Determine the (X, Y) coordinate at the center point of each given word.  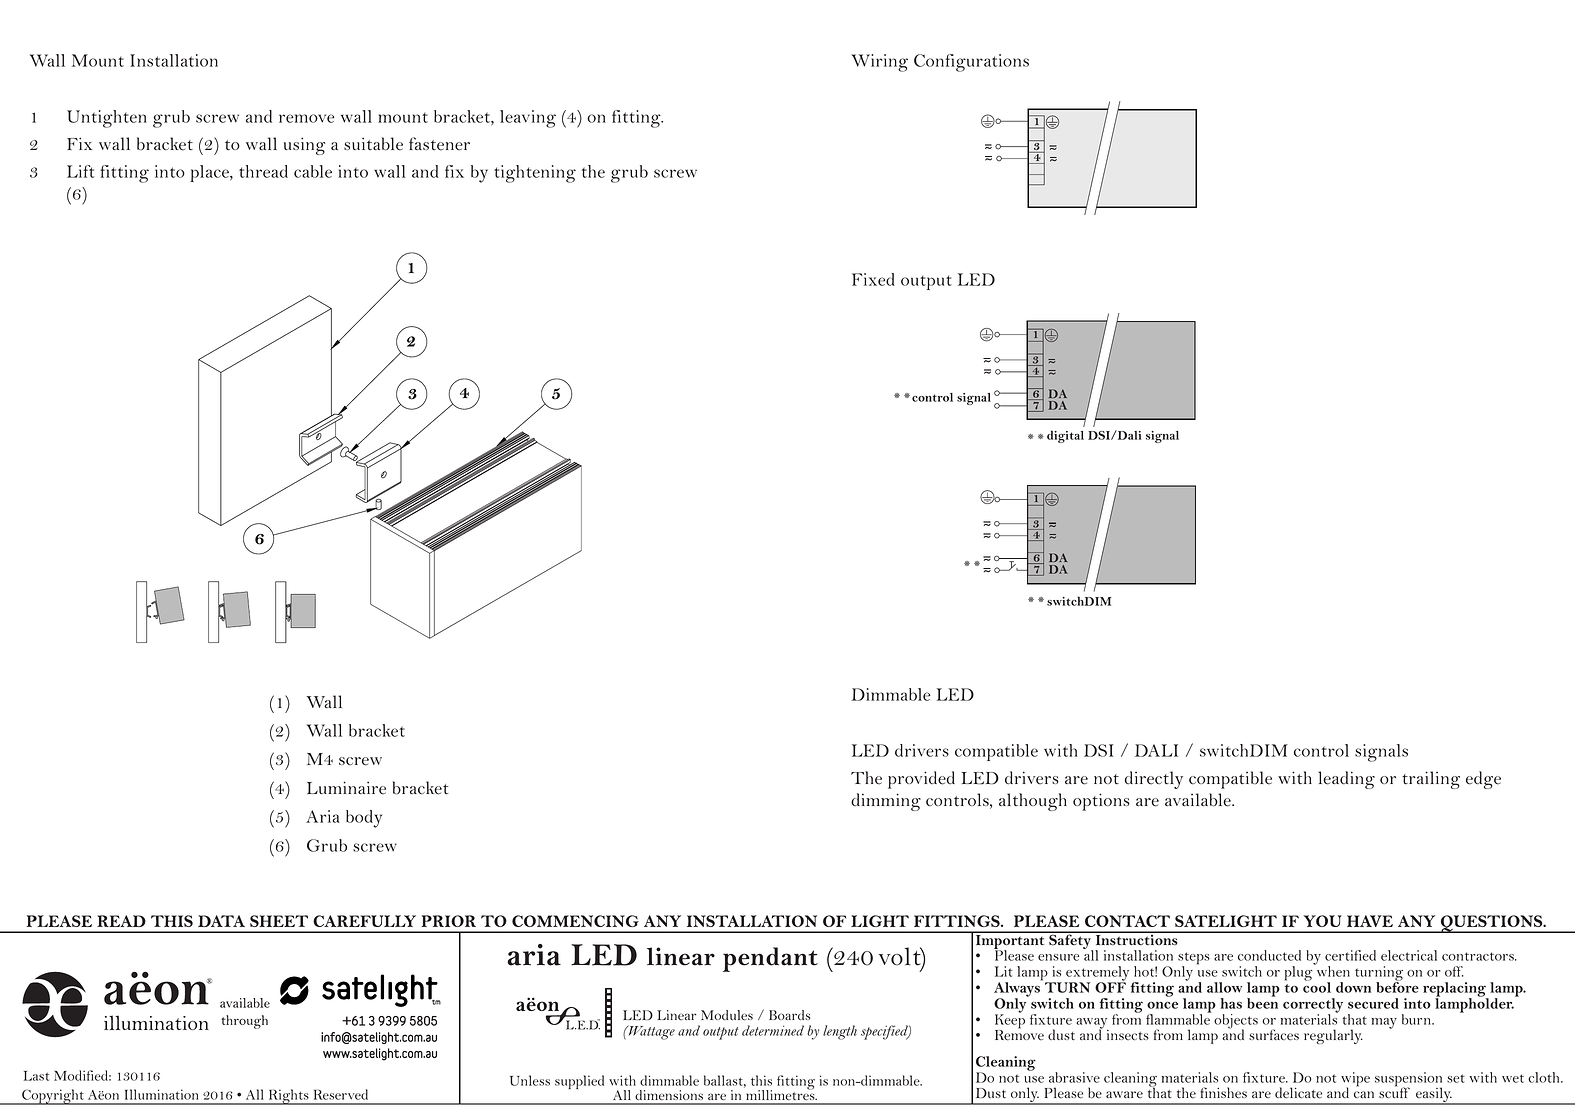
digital (1065, 436)
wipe (1355, 1080)
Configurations (971, 63)
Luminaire (346, 788)
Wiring (879, 63)
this (761, 1080)
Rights (288, 1097)
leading (1346, 780)
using (304, 146)
